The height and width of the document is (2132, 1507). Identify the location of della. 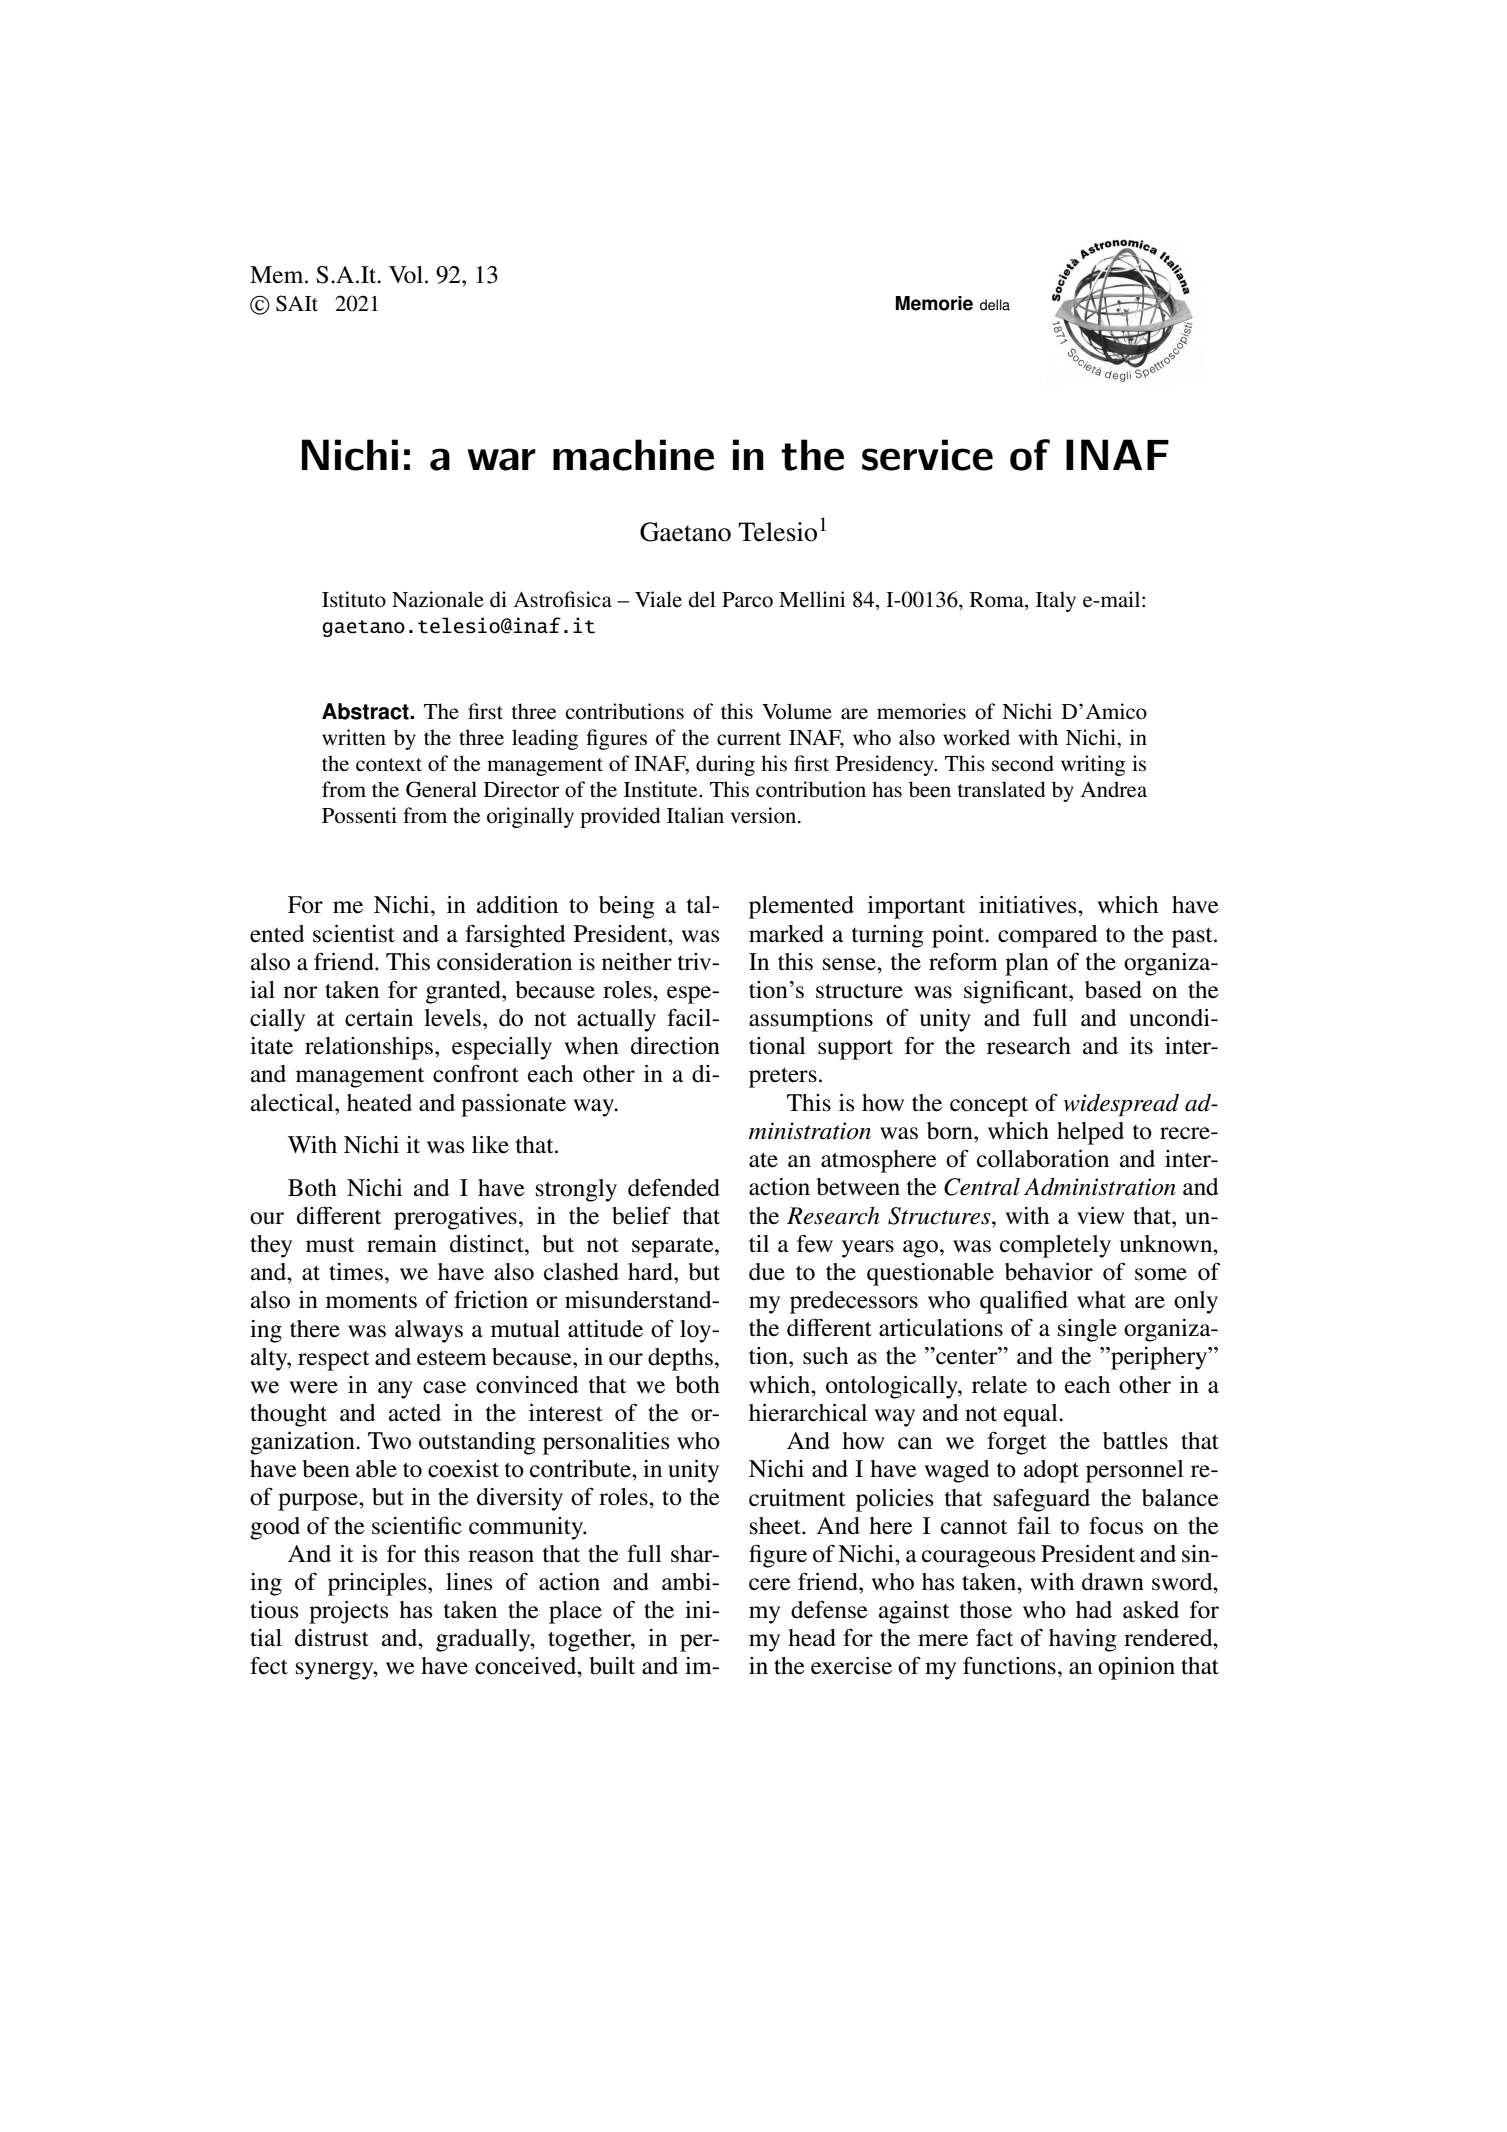
(995, 305).
